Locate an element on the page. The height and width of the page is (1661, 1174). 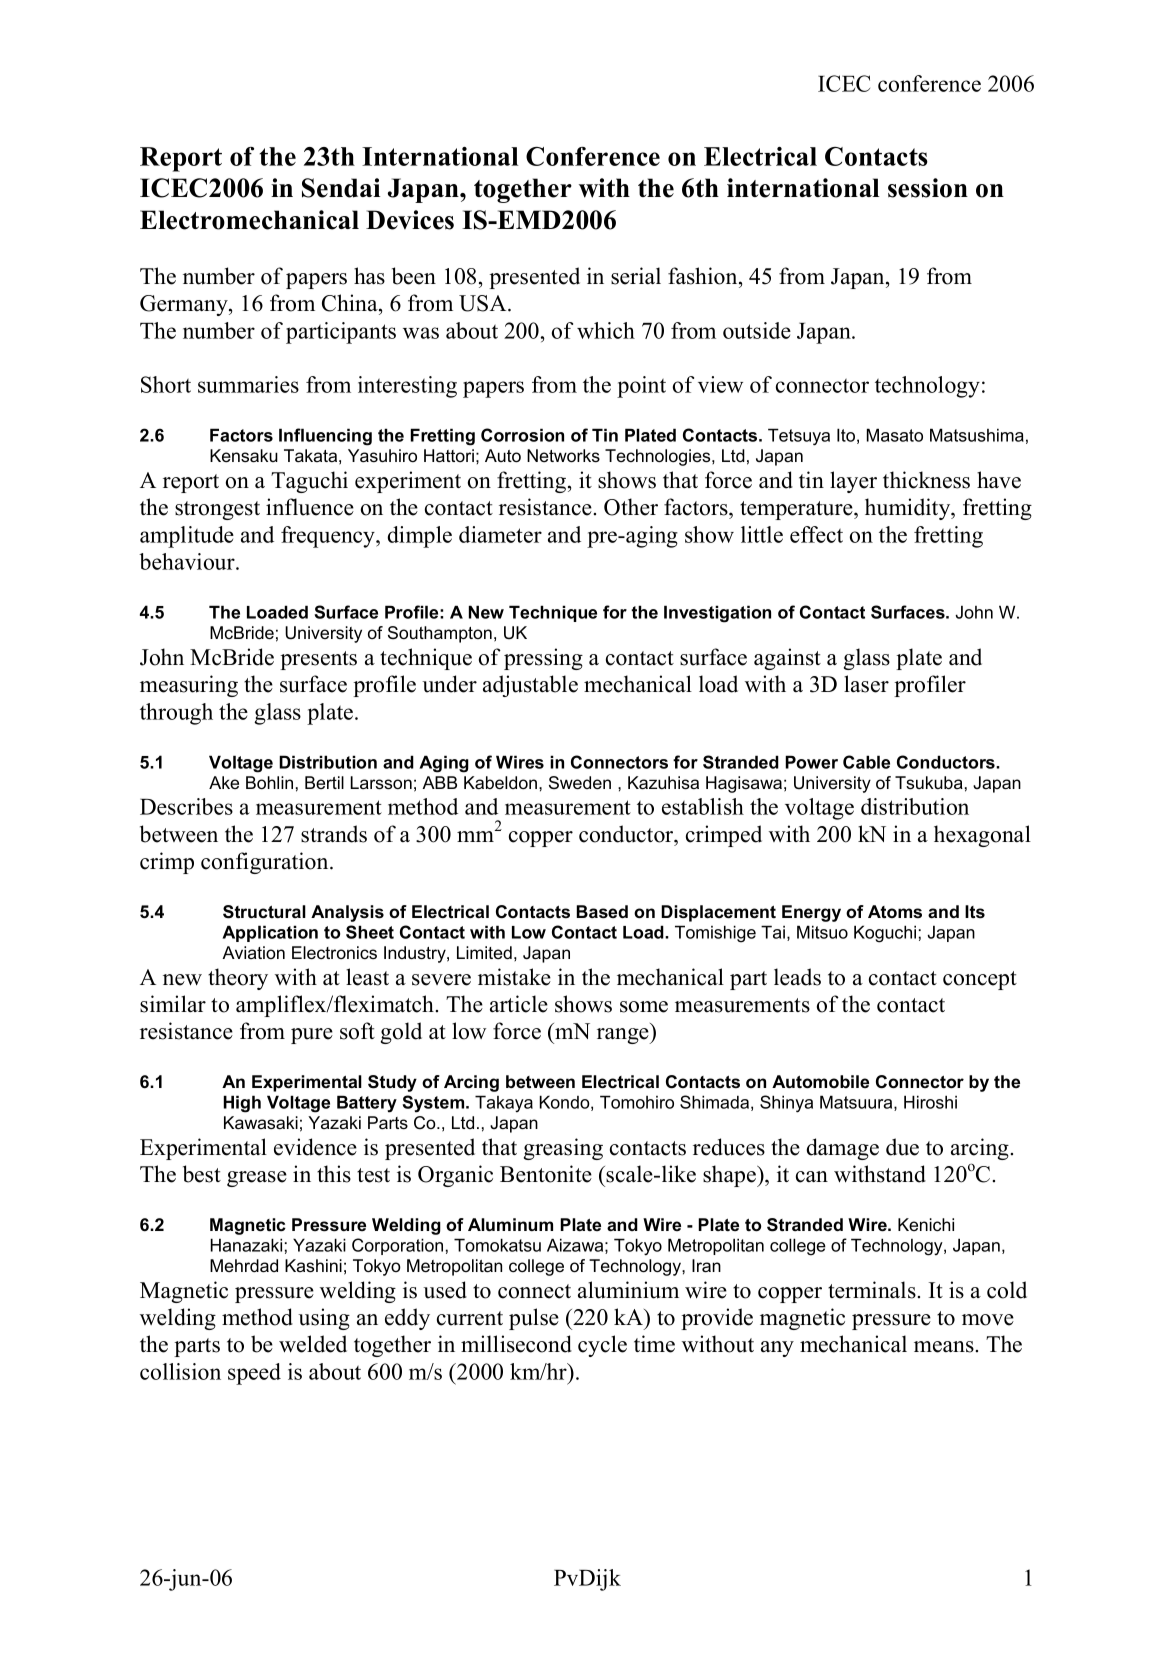
cycle is located at coordinates (602, 1346).
